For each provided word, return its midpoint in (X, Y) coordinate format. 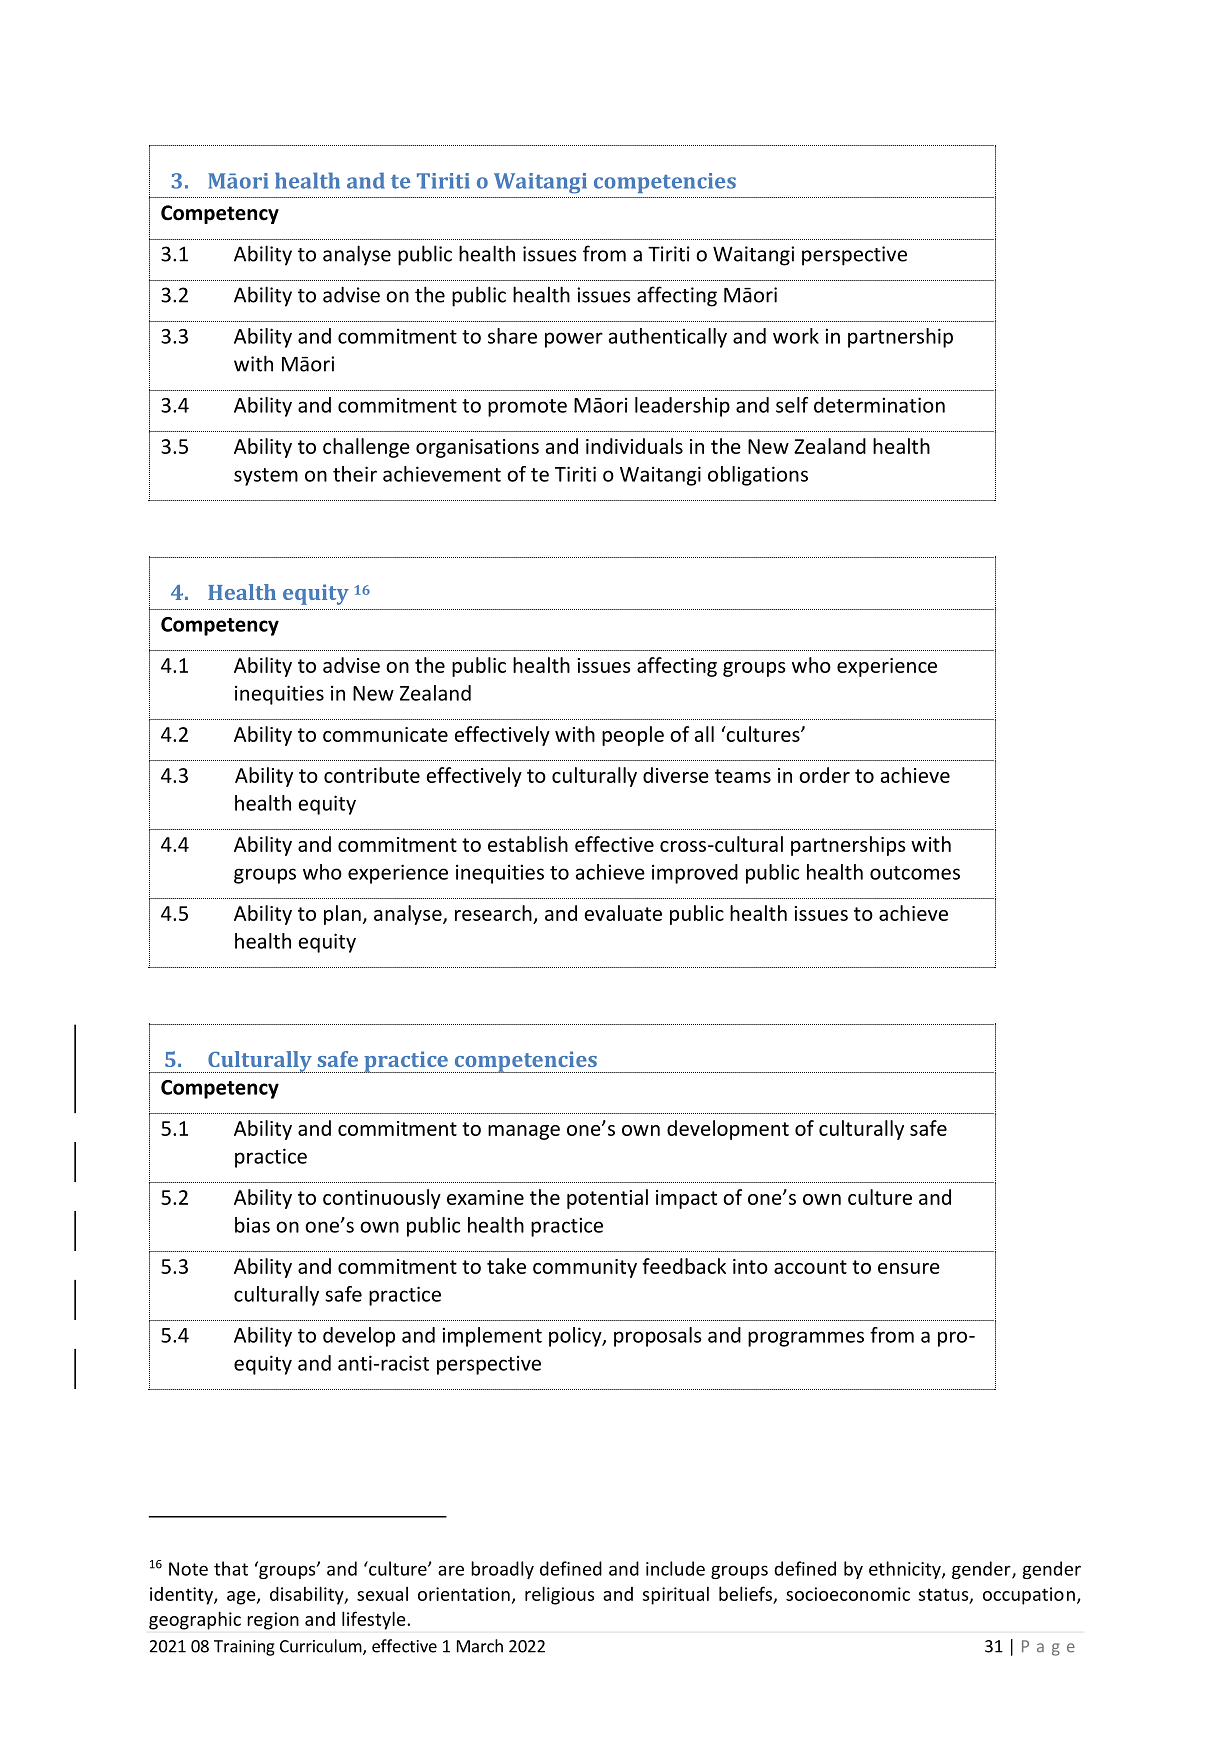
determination (879, 405)
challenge (366, 448)
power (574, 340)
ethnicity (906, 1570)
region (273, 1621)
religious (559, 1595)
